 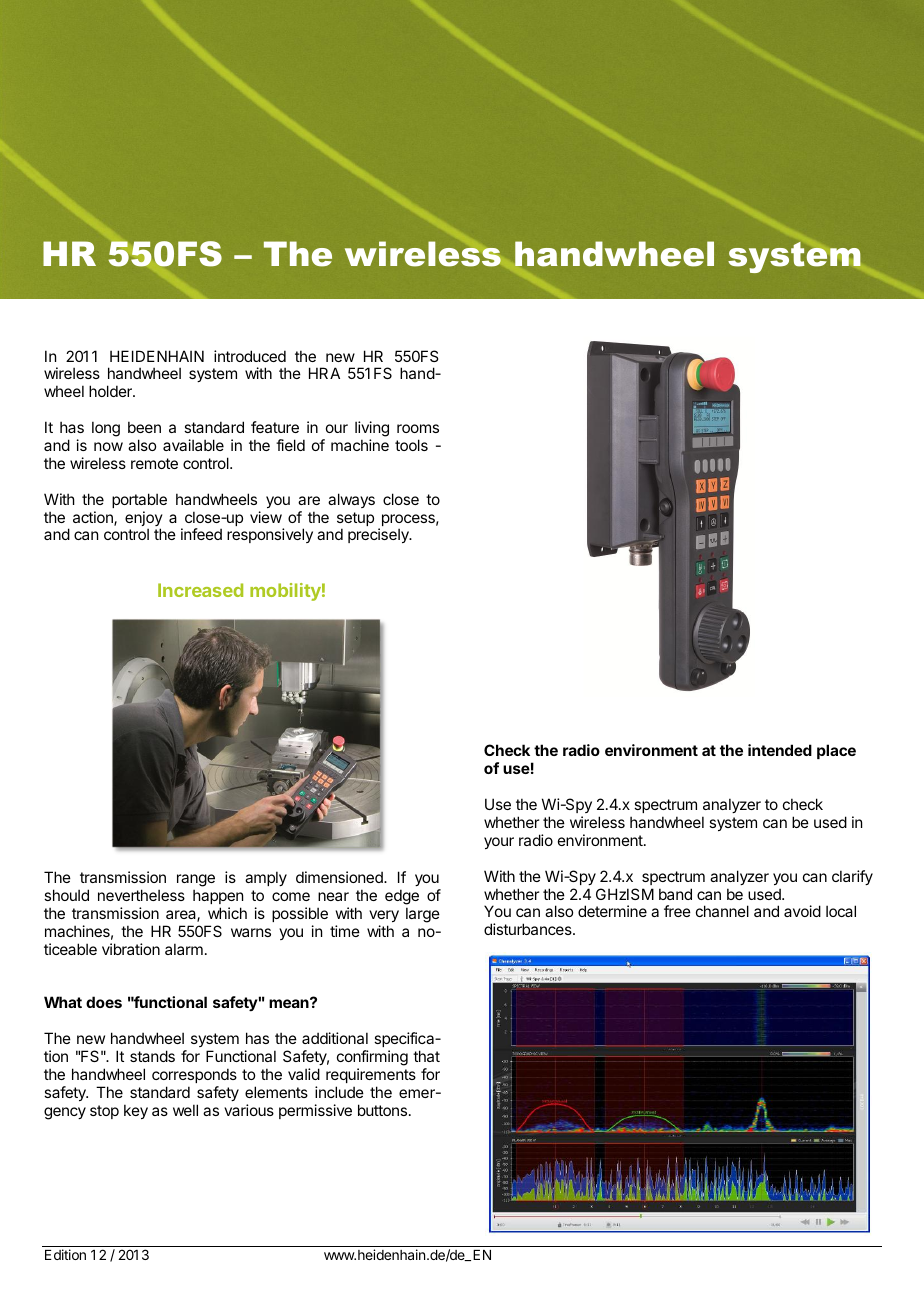 What do you see at coordinates (194, 1075) in the page?
I see `corresponds` at bounding box center [194, 1075].
